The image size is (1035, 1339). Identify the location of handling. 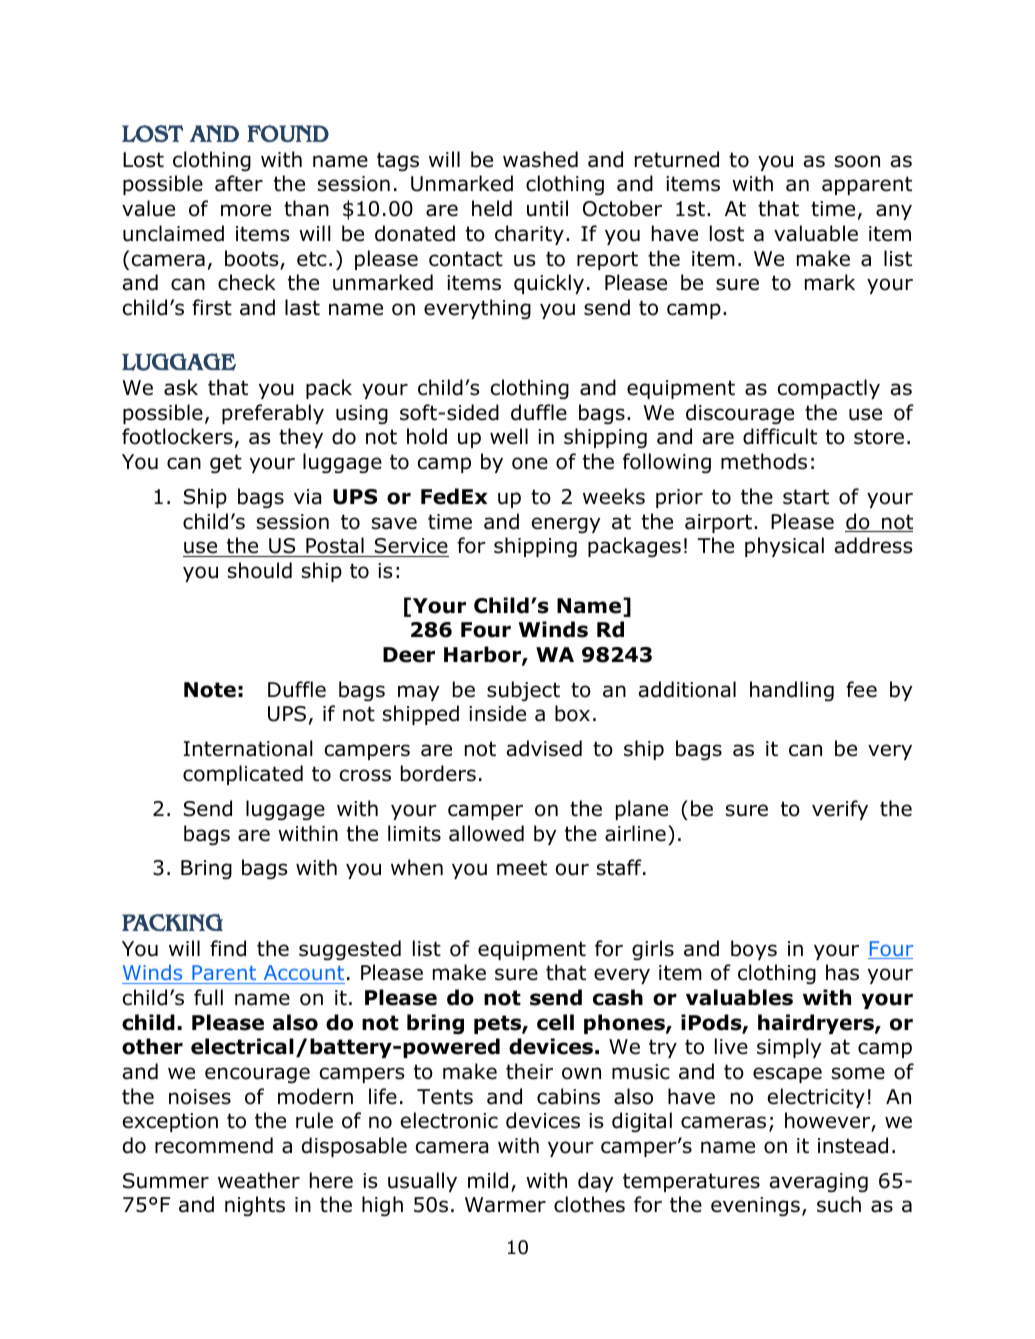
(792, 691).
